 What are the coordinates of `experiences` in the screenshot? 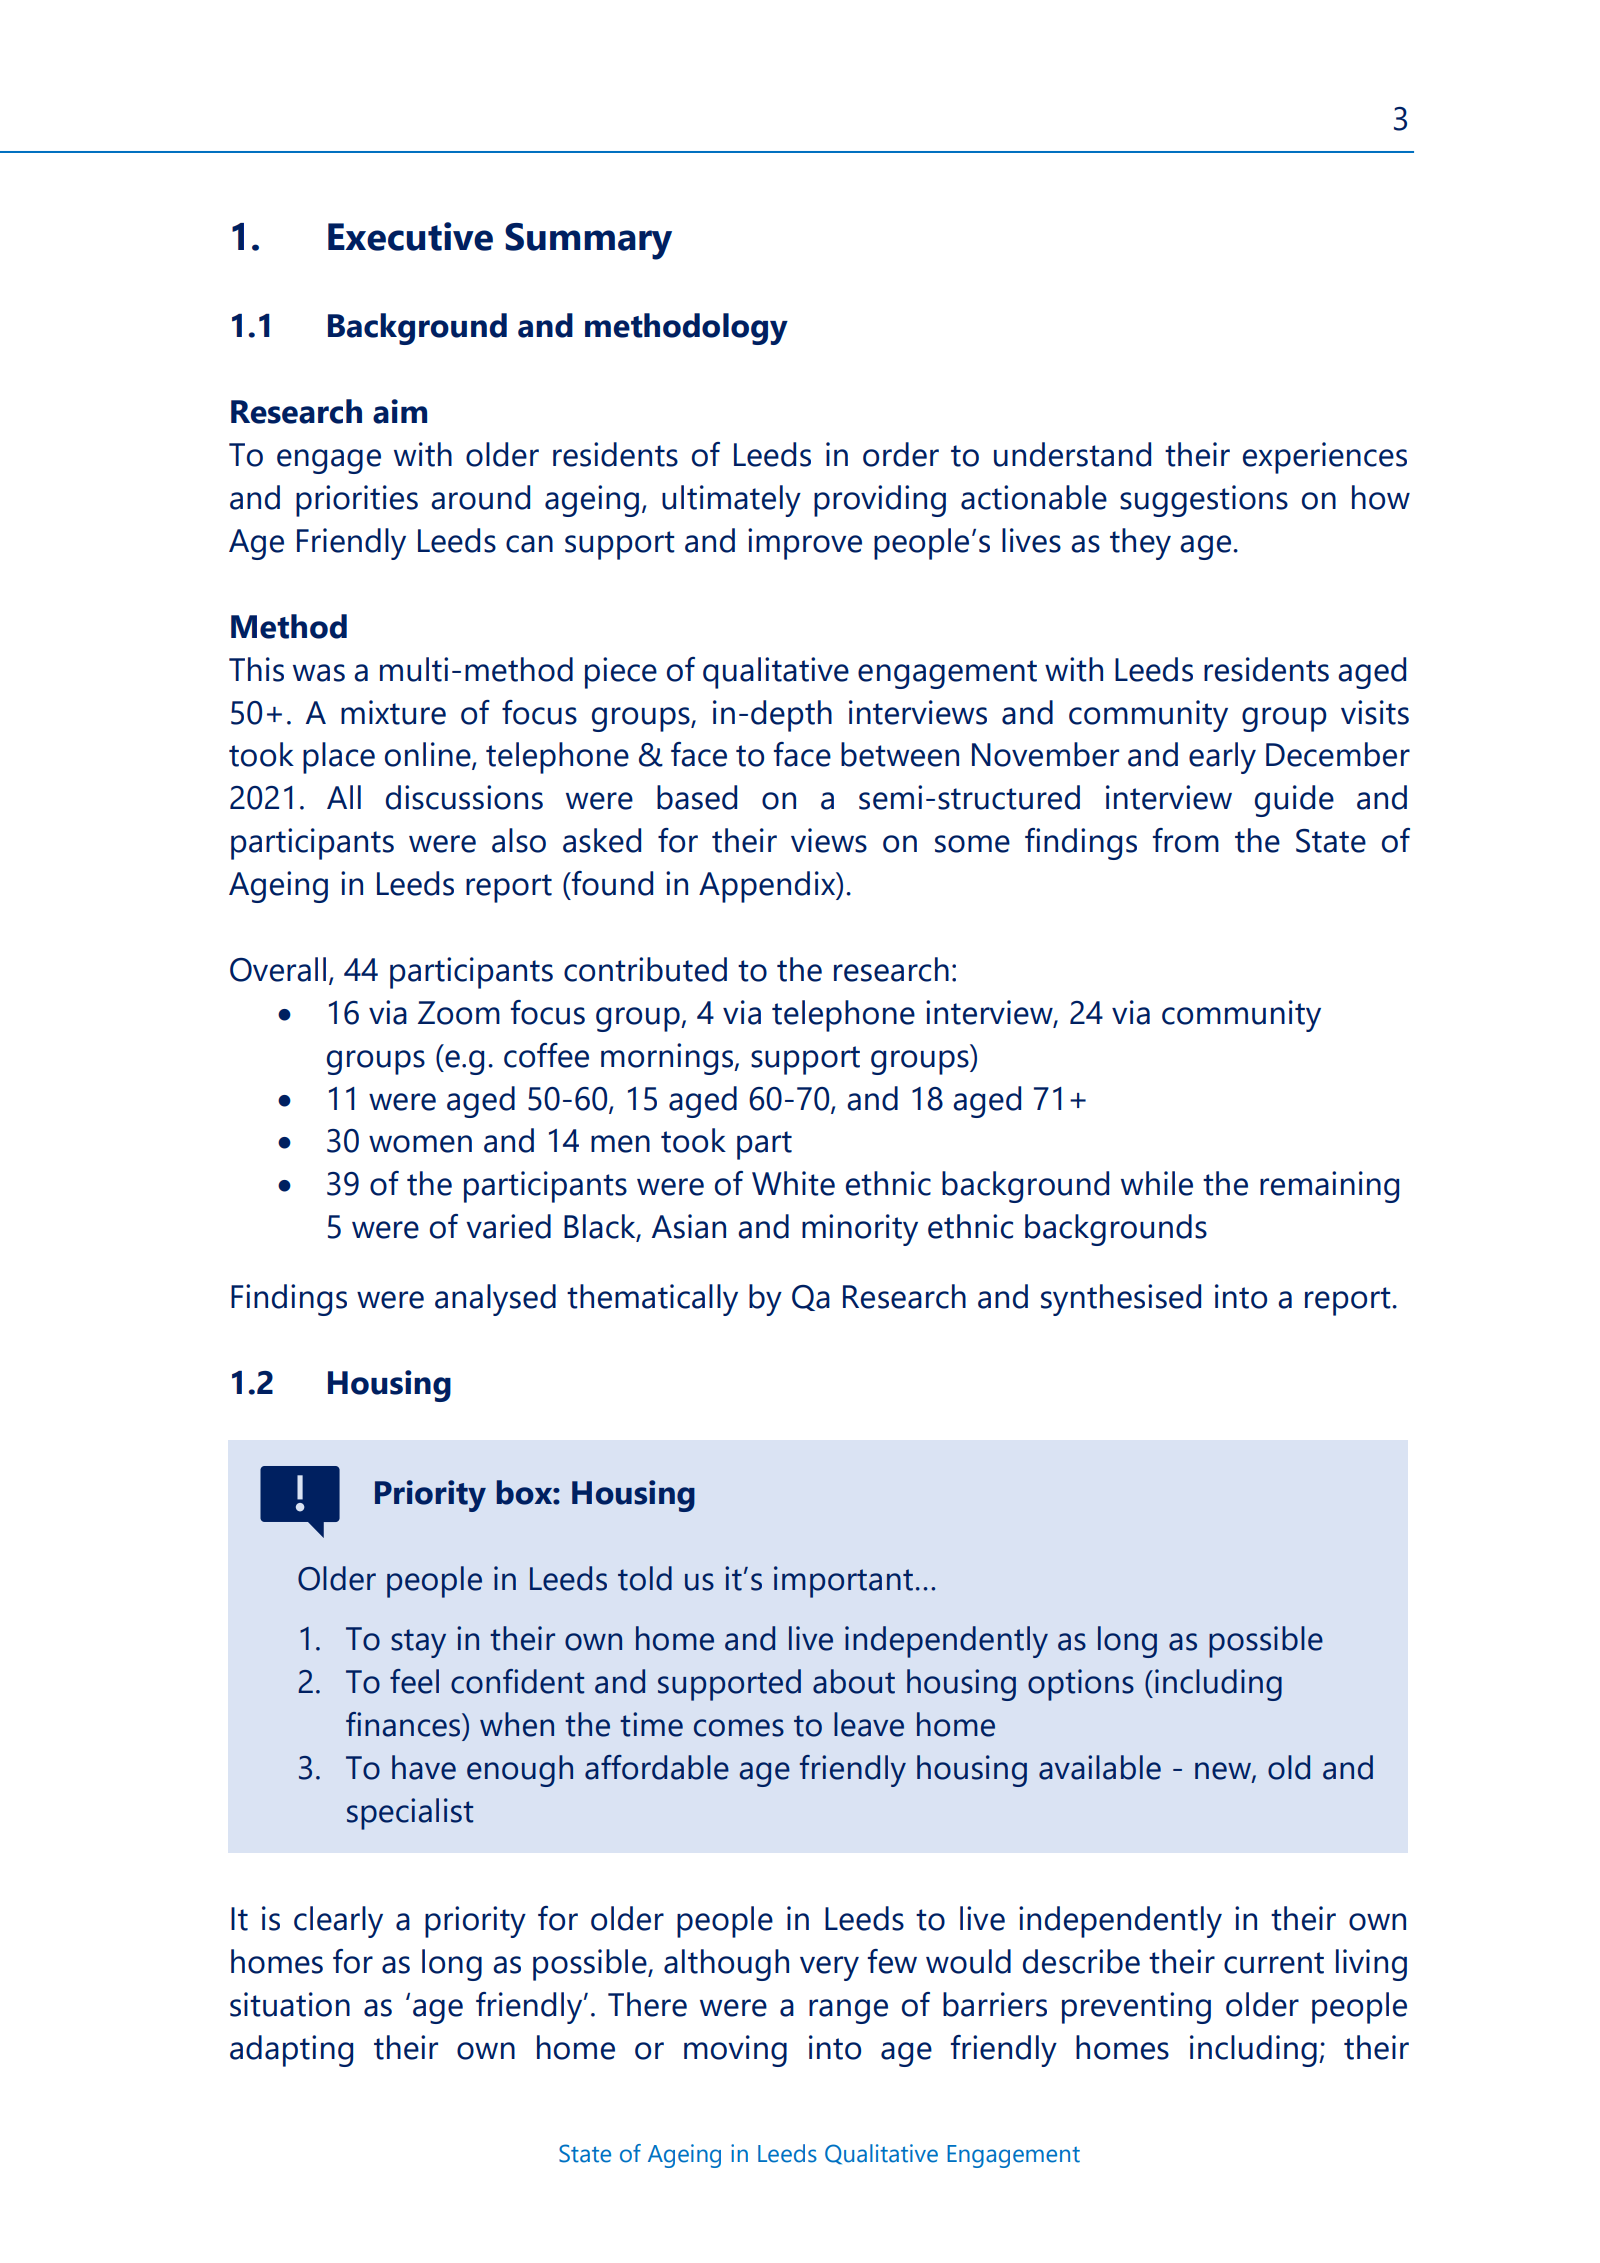 It's located at (1325, 458).
